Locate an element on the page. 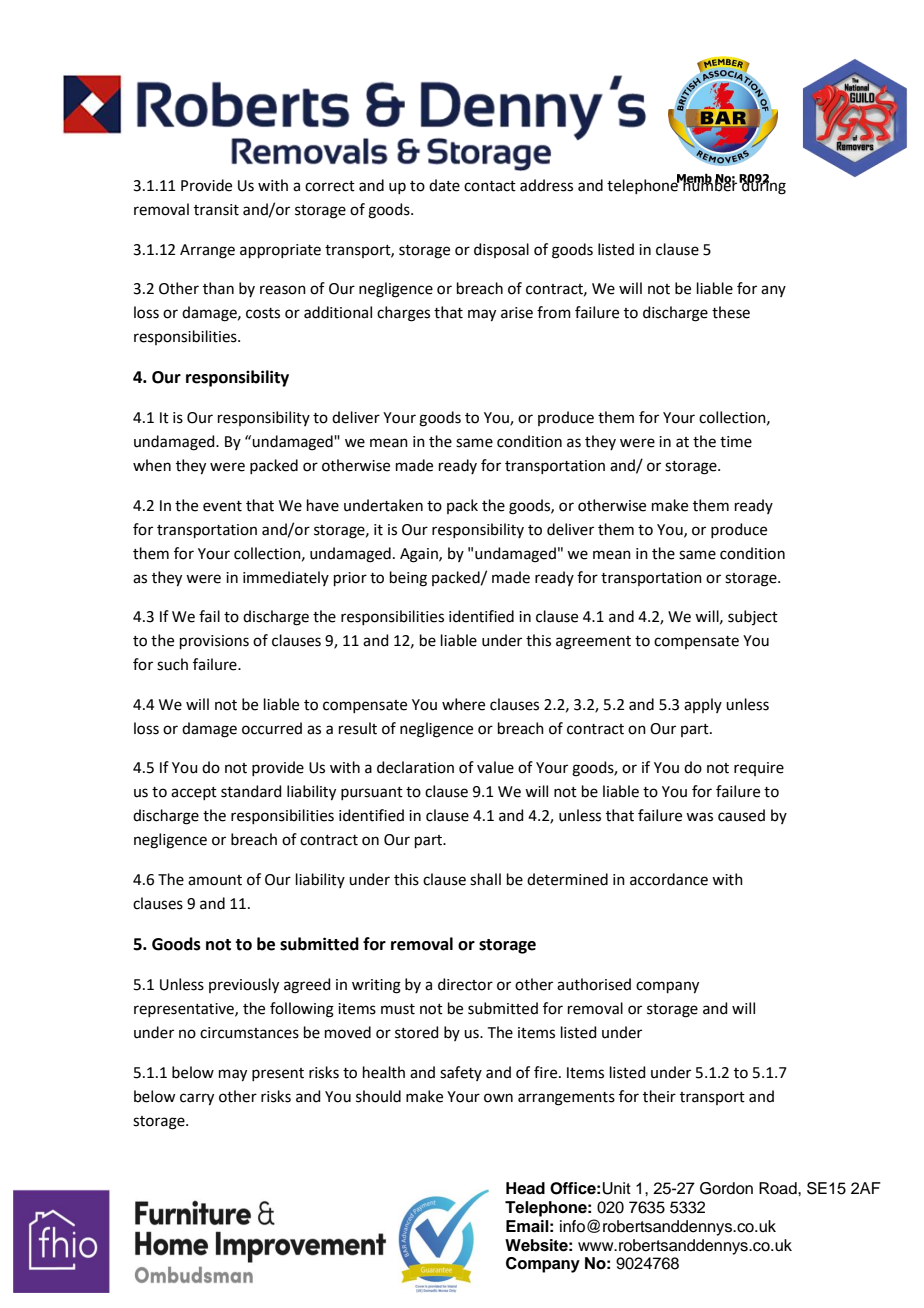  transit is located at coordinates (216, 210).
